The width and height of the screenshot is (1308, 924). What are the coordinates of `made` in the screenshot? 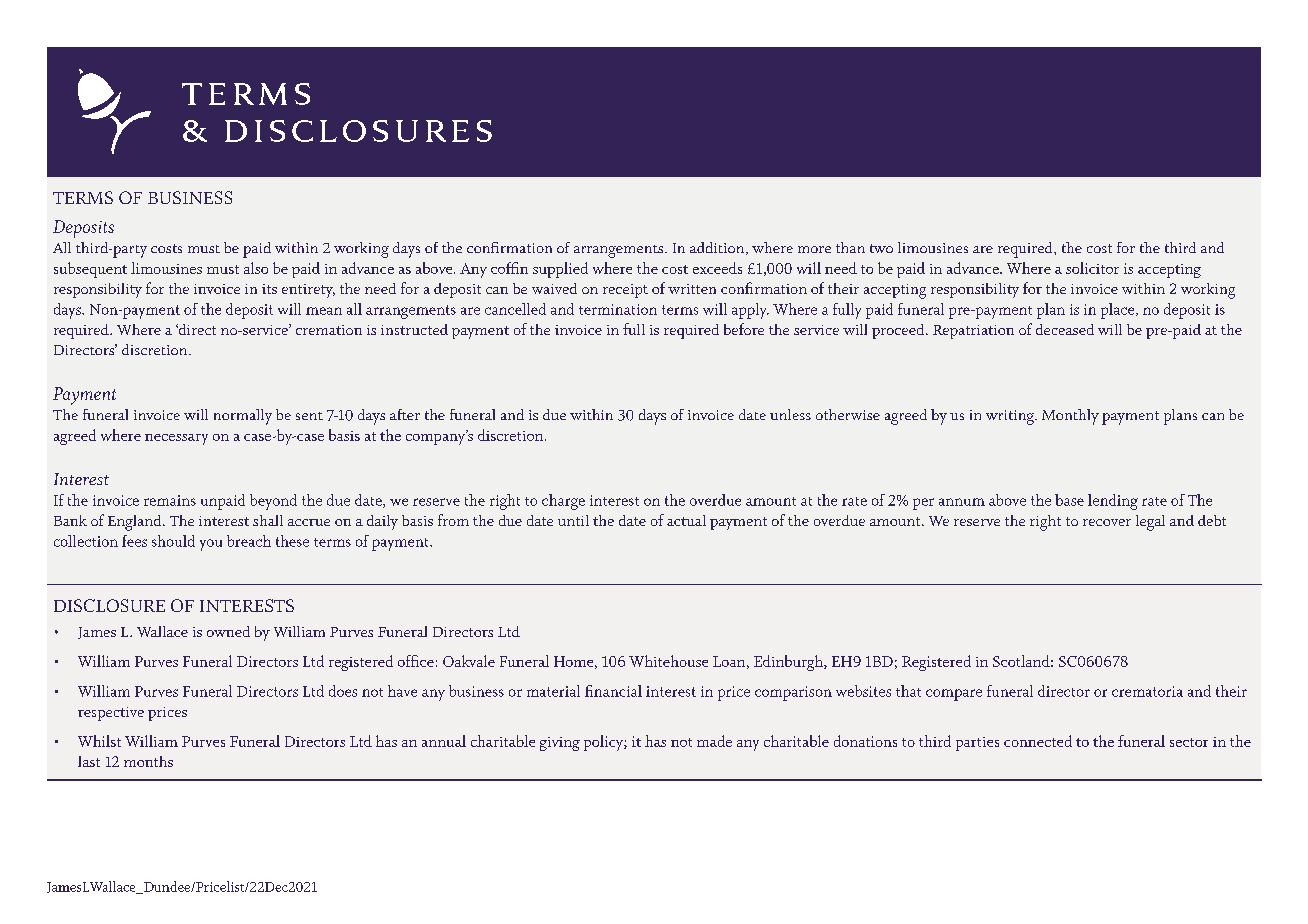 It's located at (714, 741).
